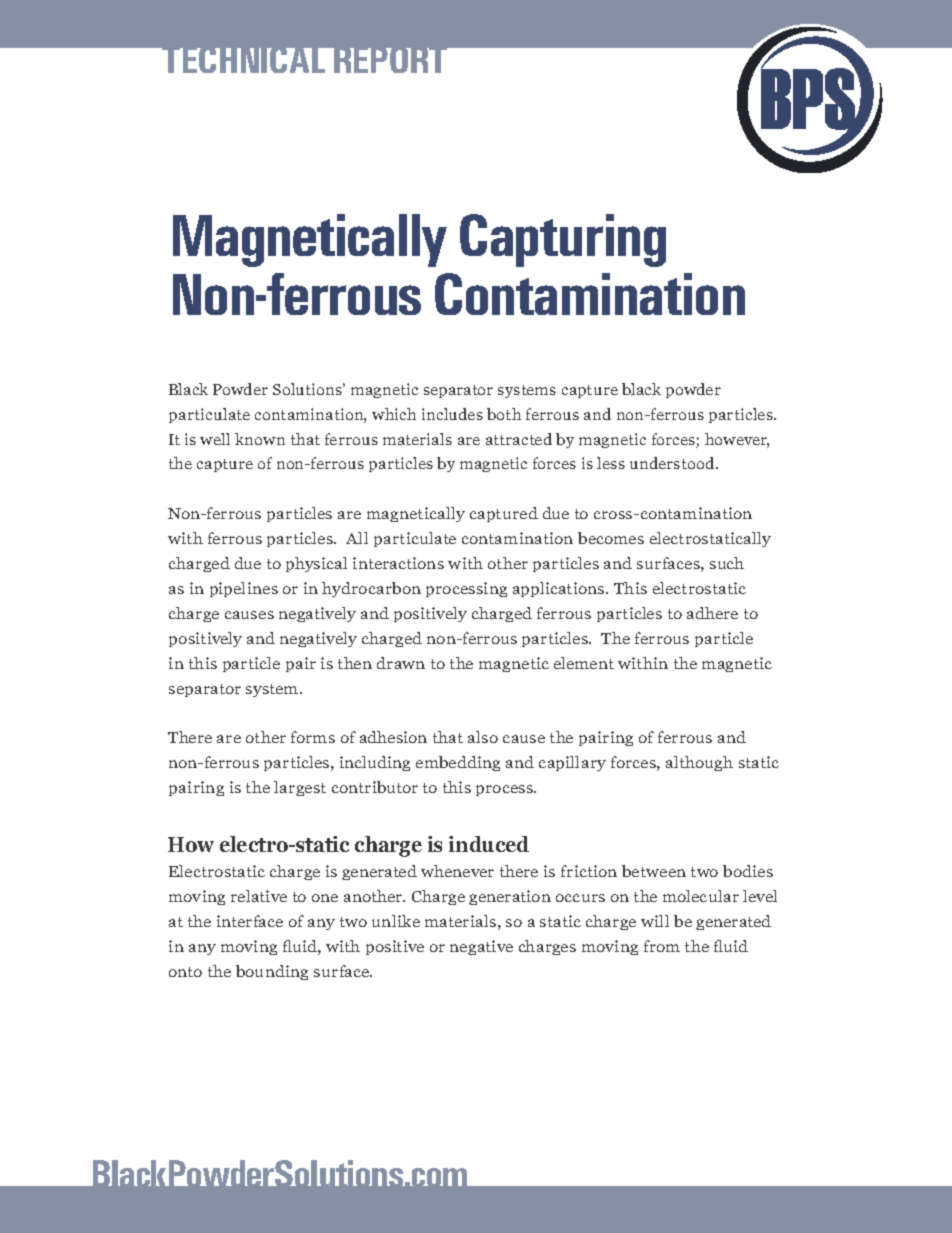  I want to click on which, so click(394, 414).
